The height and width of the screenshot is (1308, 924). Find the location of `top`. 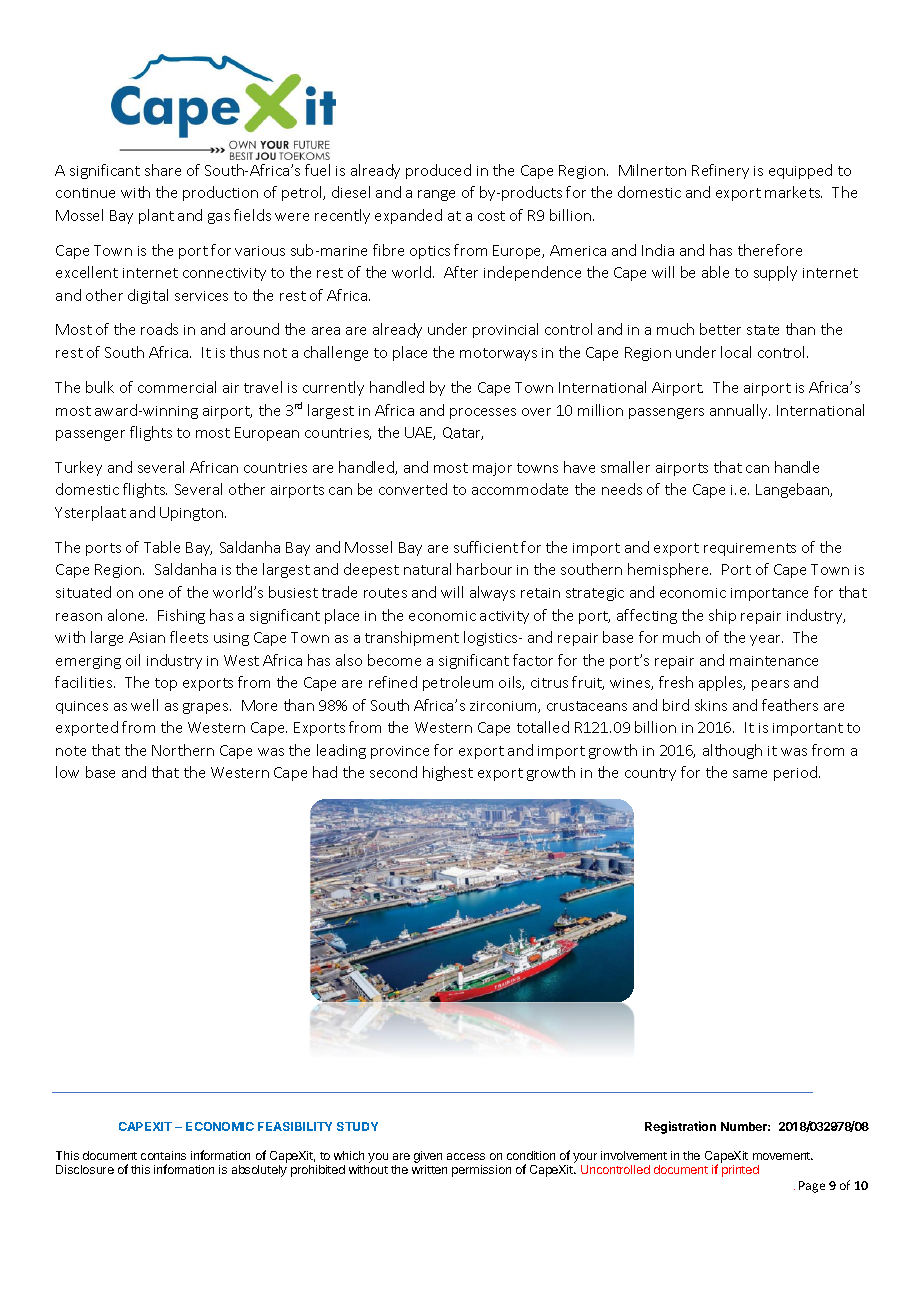

top is located at coordinates (166, 684).
